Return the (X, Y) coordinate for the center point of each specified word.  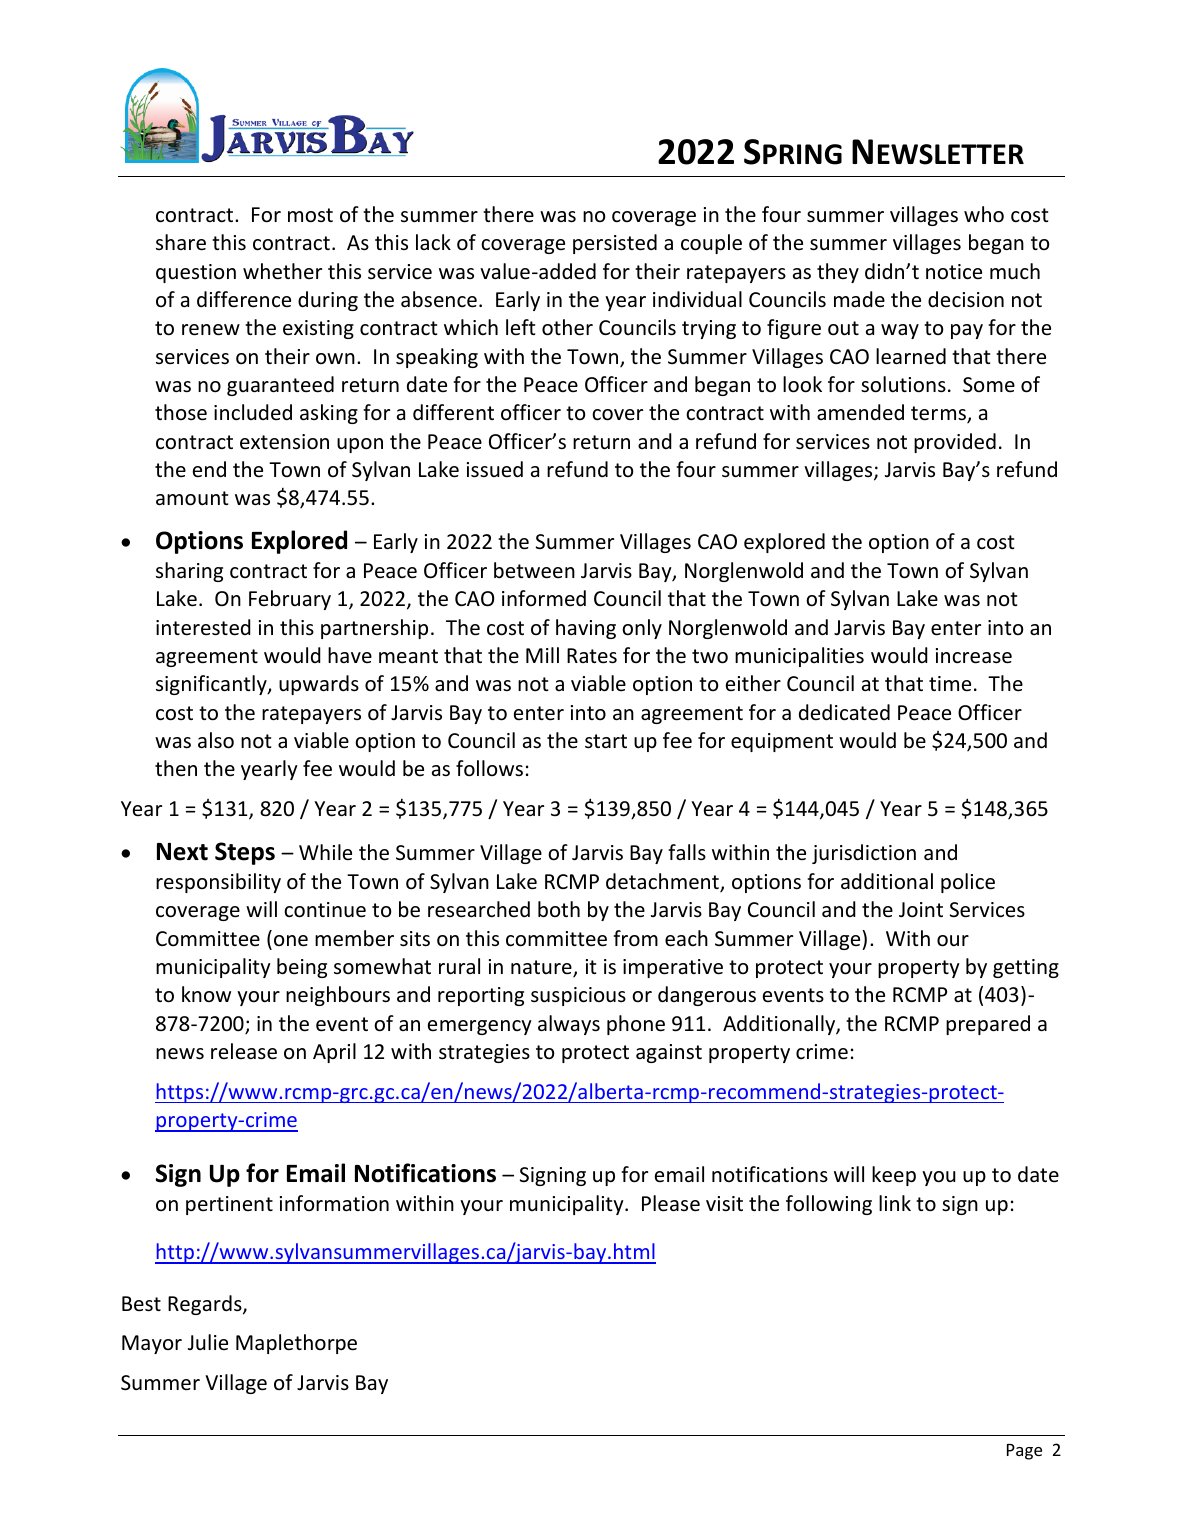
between (534, 570)
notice (954, 272)
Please (671, 1203)
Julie (208, 1342)
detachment (663, 882)
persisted (615, 244)
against (669, 1053)
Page (1024, 1452)
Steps (245, 853)
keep (894, 1176)
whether (282, 271)
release (244, 1051)
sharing (189, 572)
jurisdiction (864, 854)
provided (955, 443)
